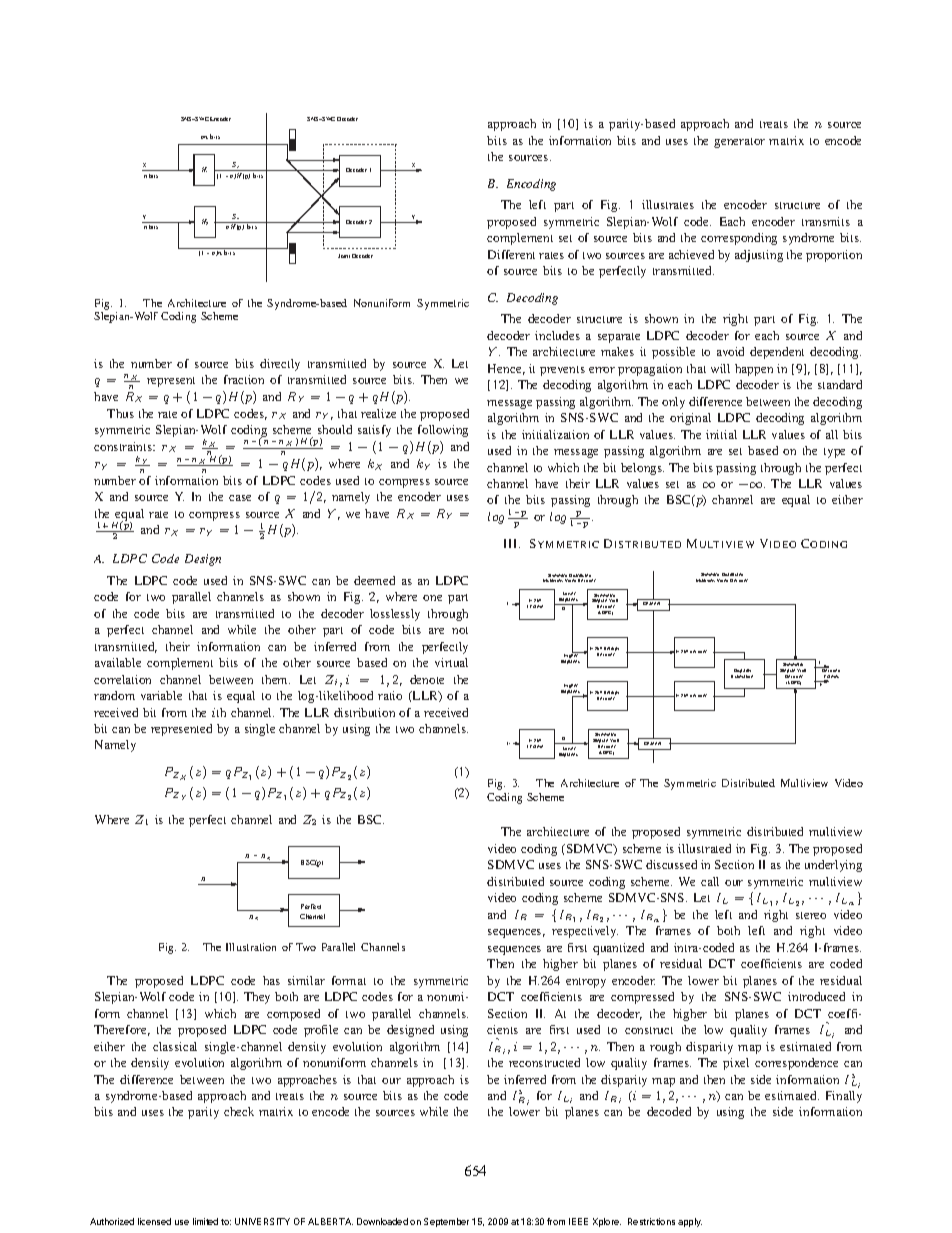  Describe the element at coordinates (511, 254) in the screenshot. I see `Different` at that location.
